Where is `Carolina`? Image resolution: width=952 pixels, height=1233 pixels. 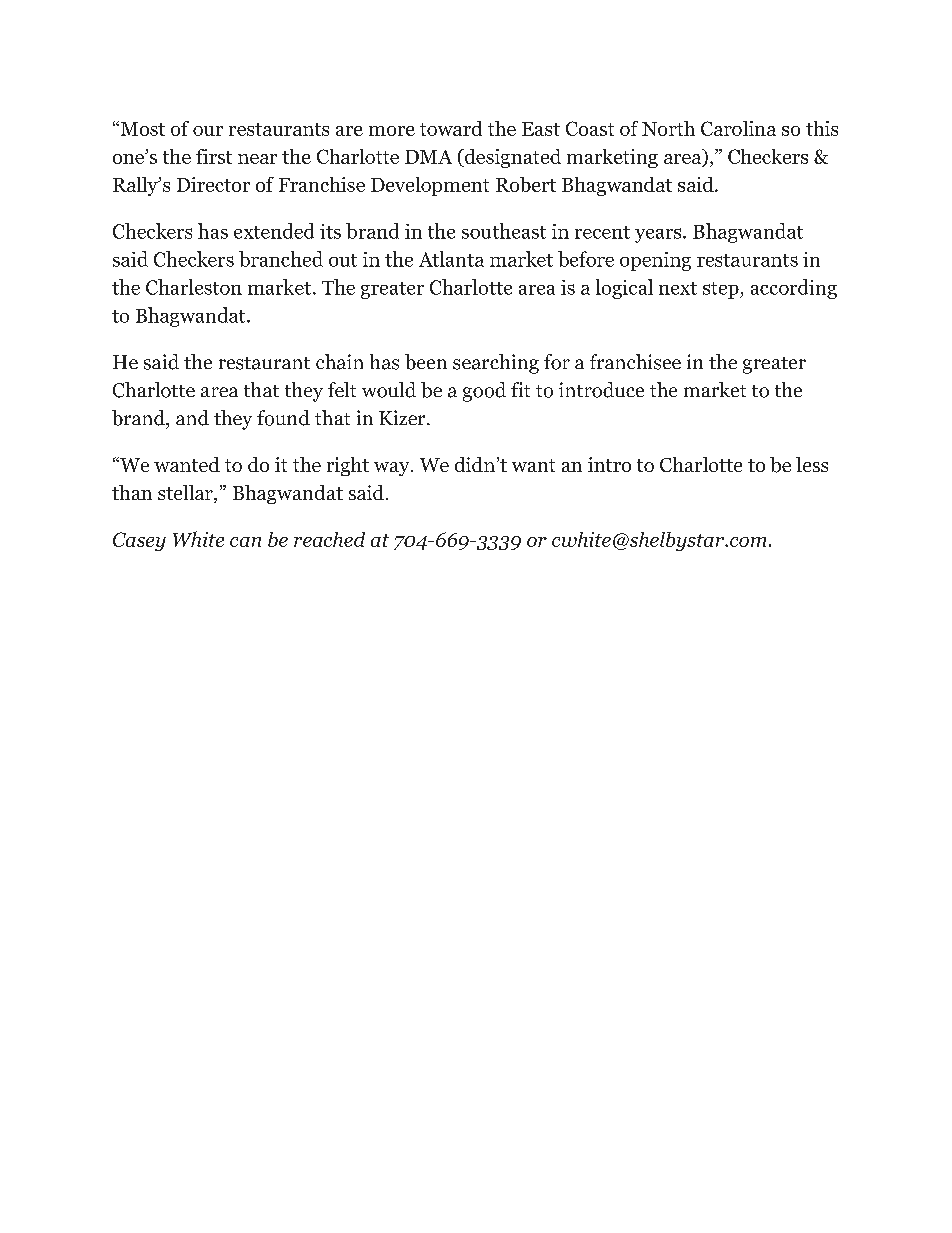 Carolina is located at coordinates (738, 128).
